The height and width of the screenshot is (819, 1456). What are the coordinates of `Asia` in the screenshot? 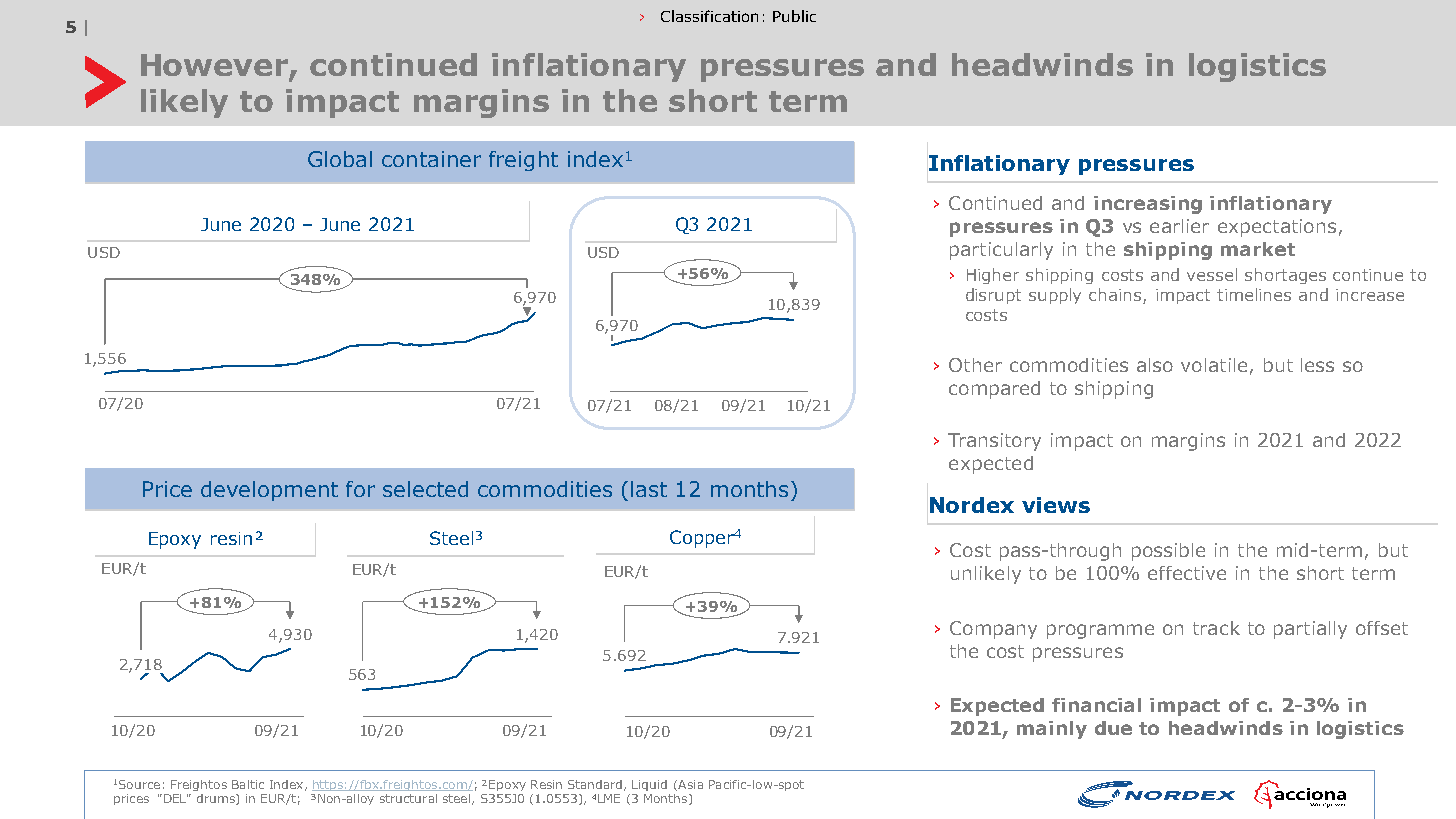 It's located at (689, 785).
